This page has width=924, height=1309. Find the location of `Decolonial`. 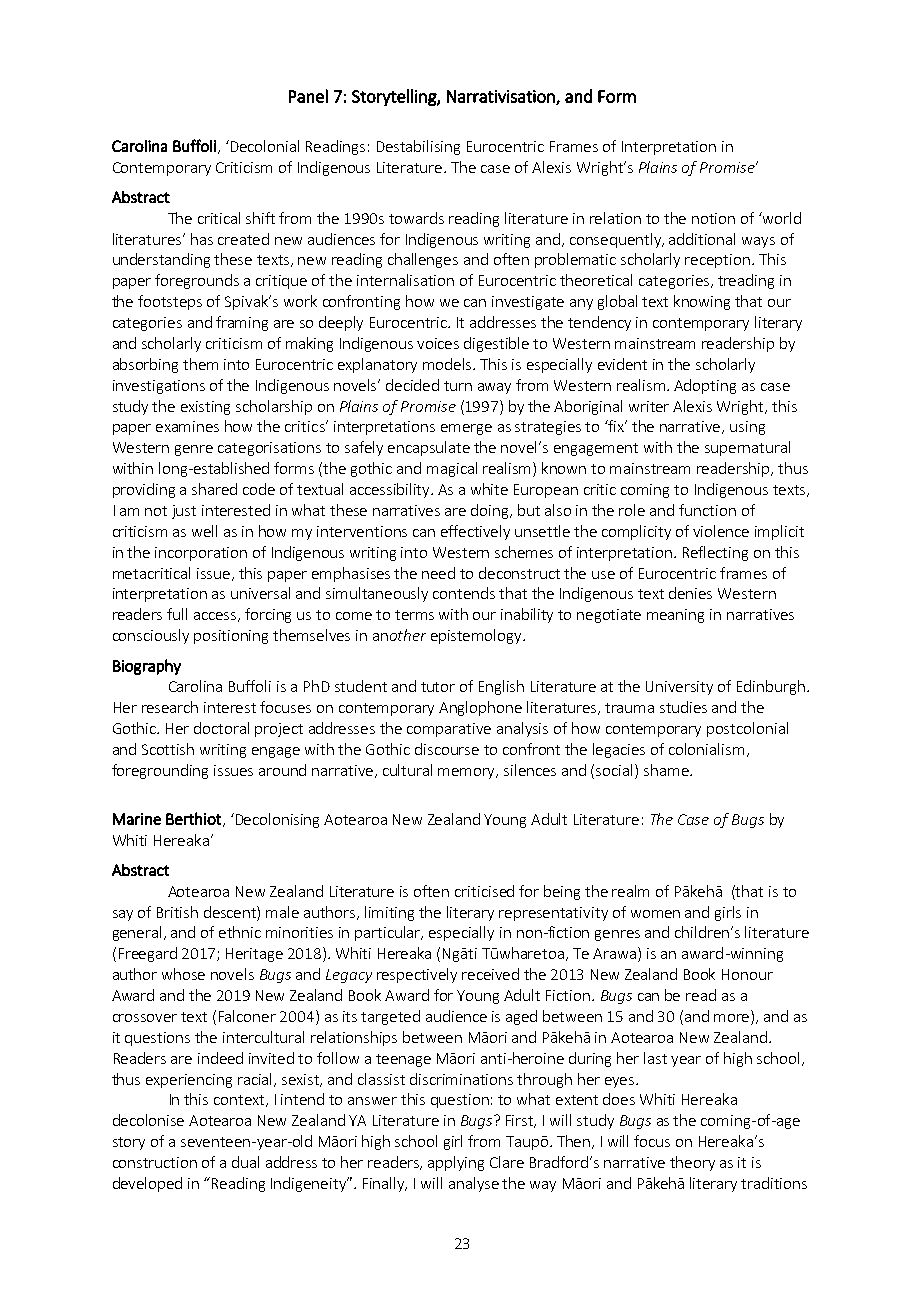

Decolonial is located at coordinates (263, 146).
